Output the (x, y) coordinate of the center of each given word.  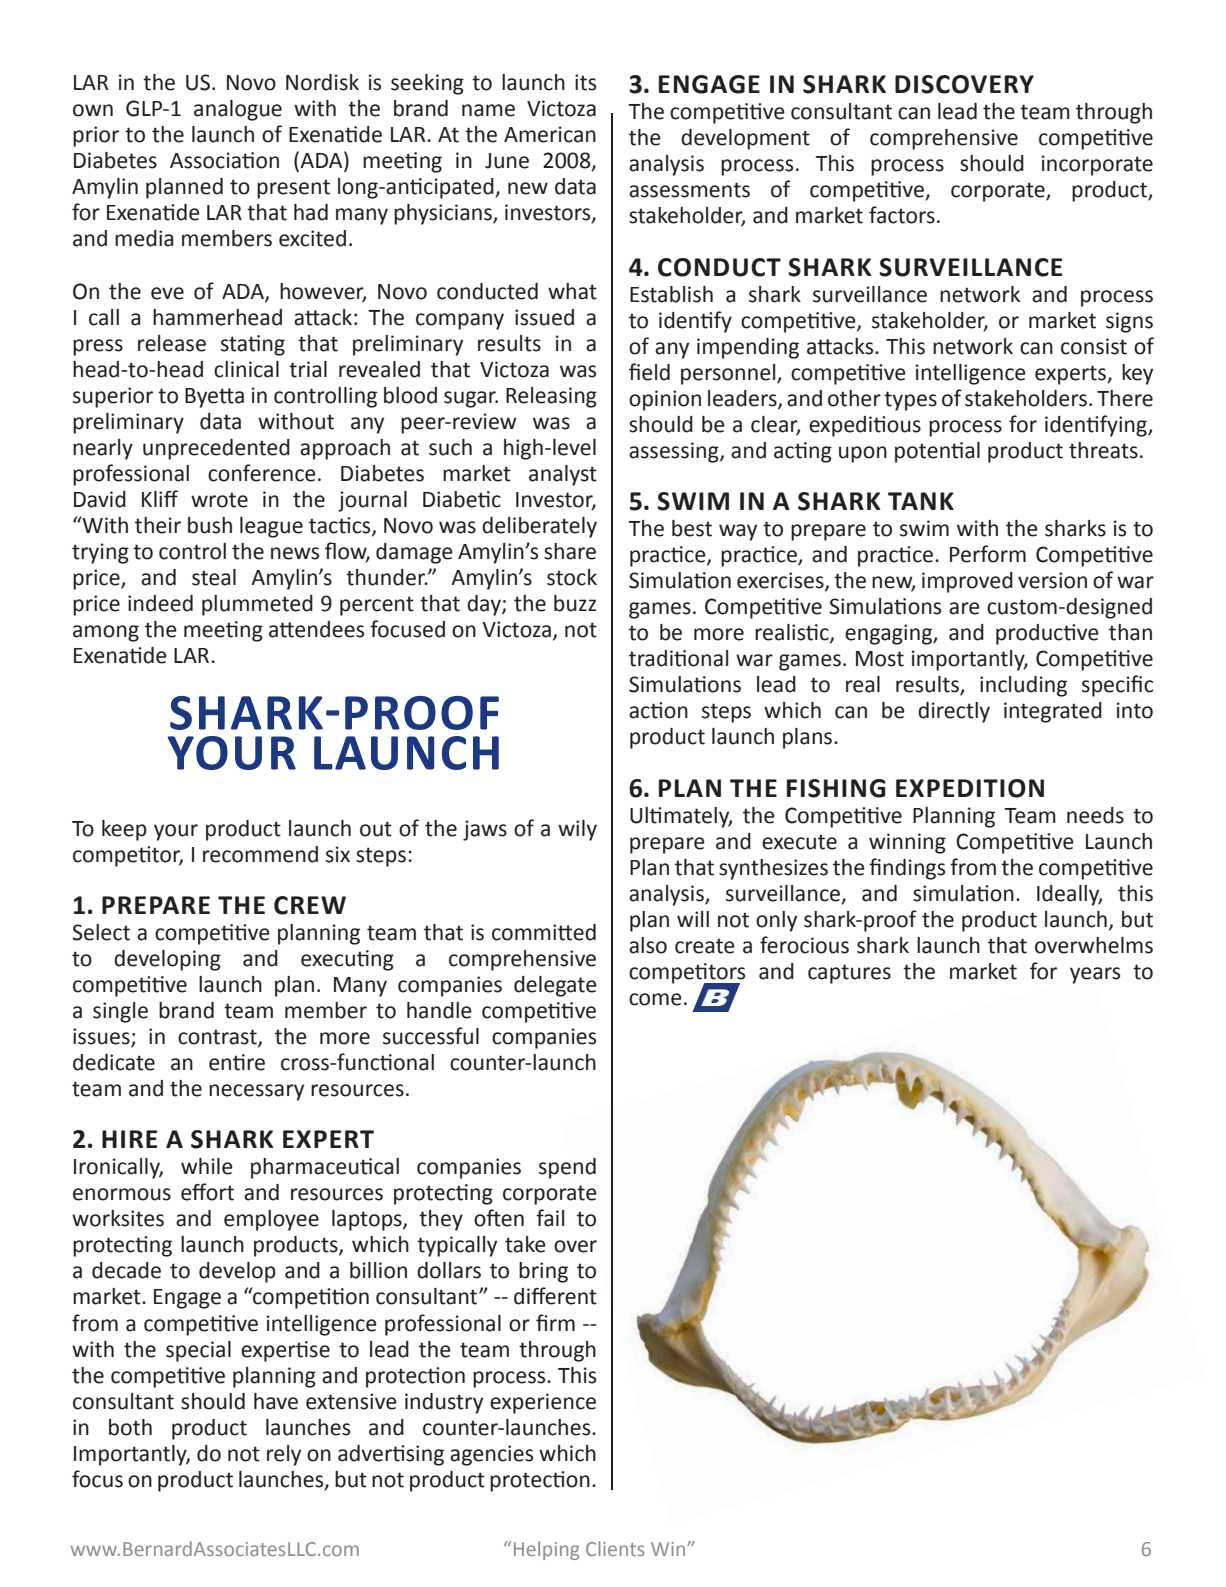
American (550, 134)
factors (902, 215)
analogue (238, 110)
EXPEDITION (970, 788)
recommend (260, 854)
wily (577, 830)
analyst (563, 475)
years (1095, 975)
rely (284, 1455)
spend (567, 1168)
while (207, 1166)
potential (937, 452)
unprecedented (216, 449)
